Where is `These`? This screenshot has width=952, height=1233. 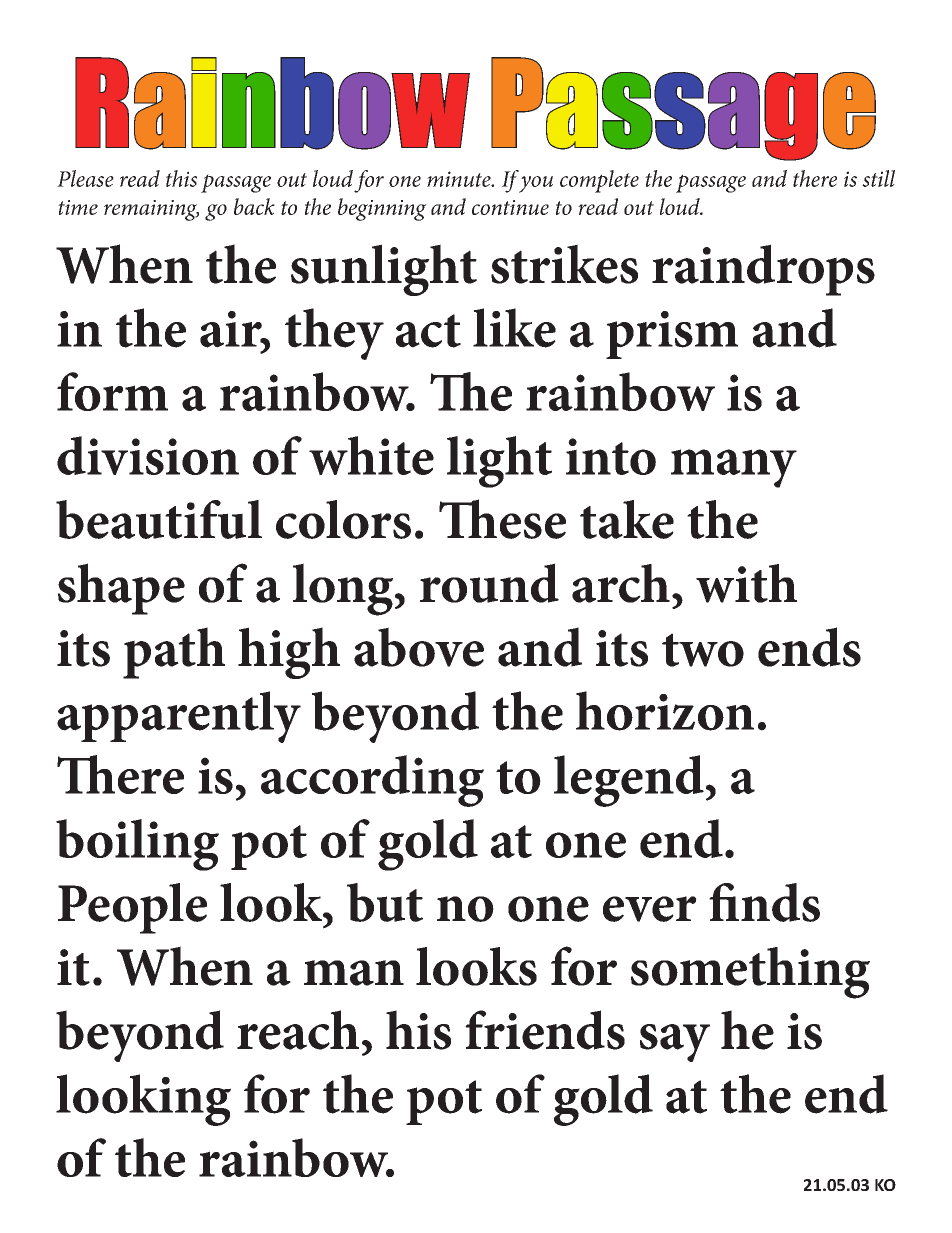 These is located at coordinates (502, 519).
